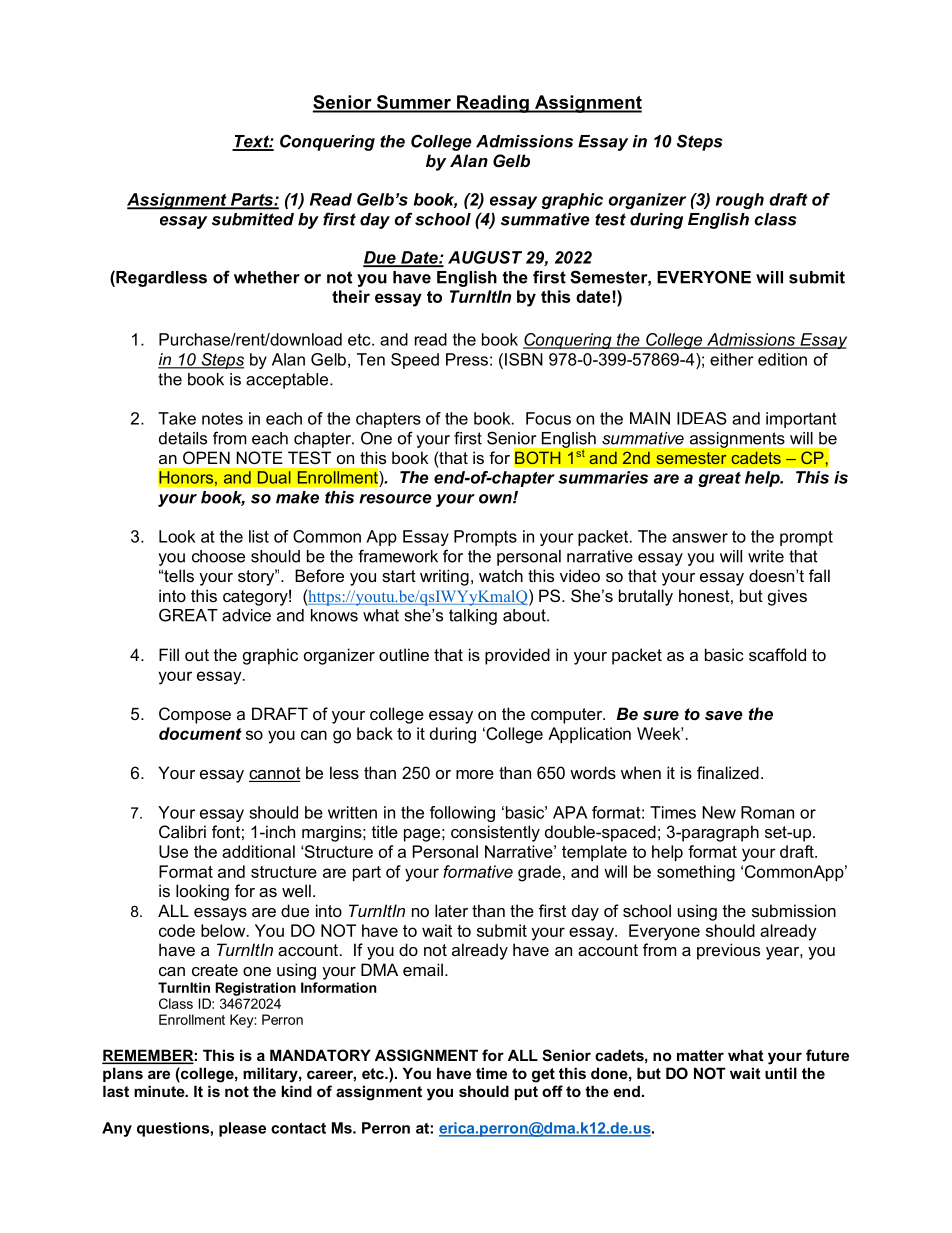 Image resolution: width=952 pixels, height=1233 pixels. I want to click on choose, so click(218, 556).
